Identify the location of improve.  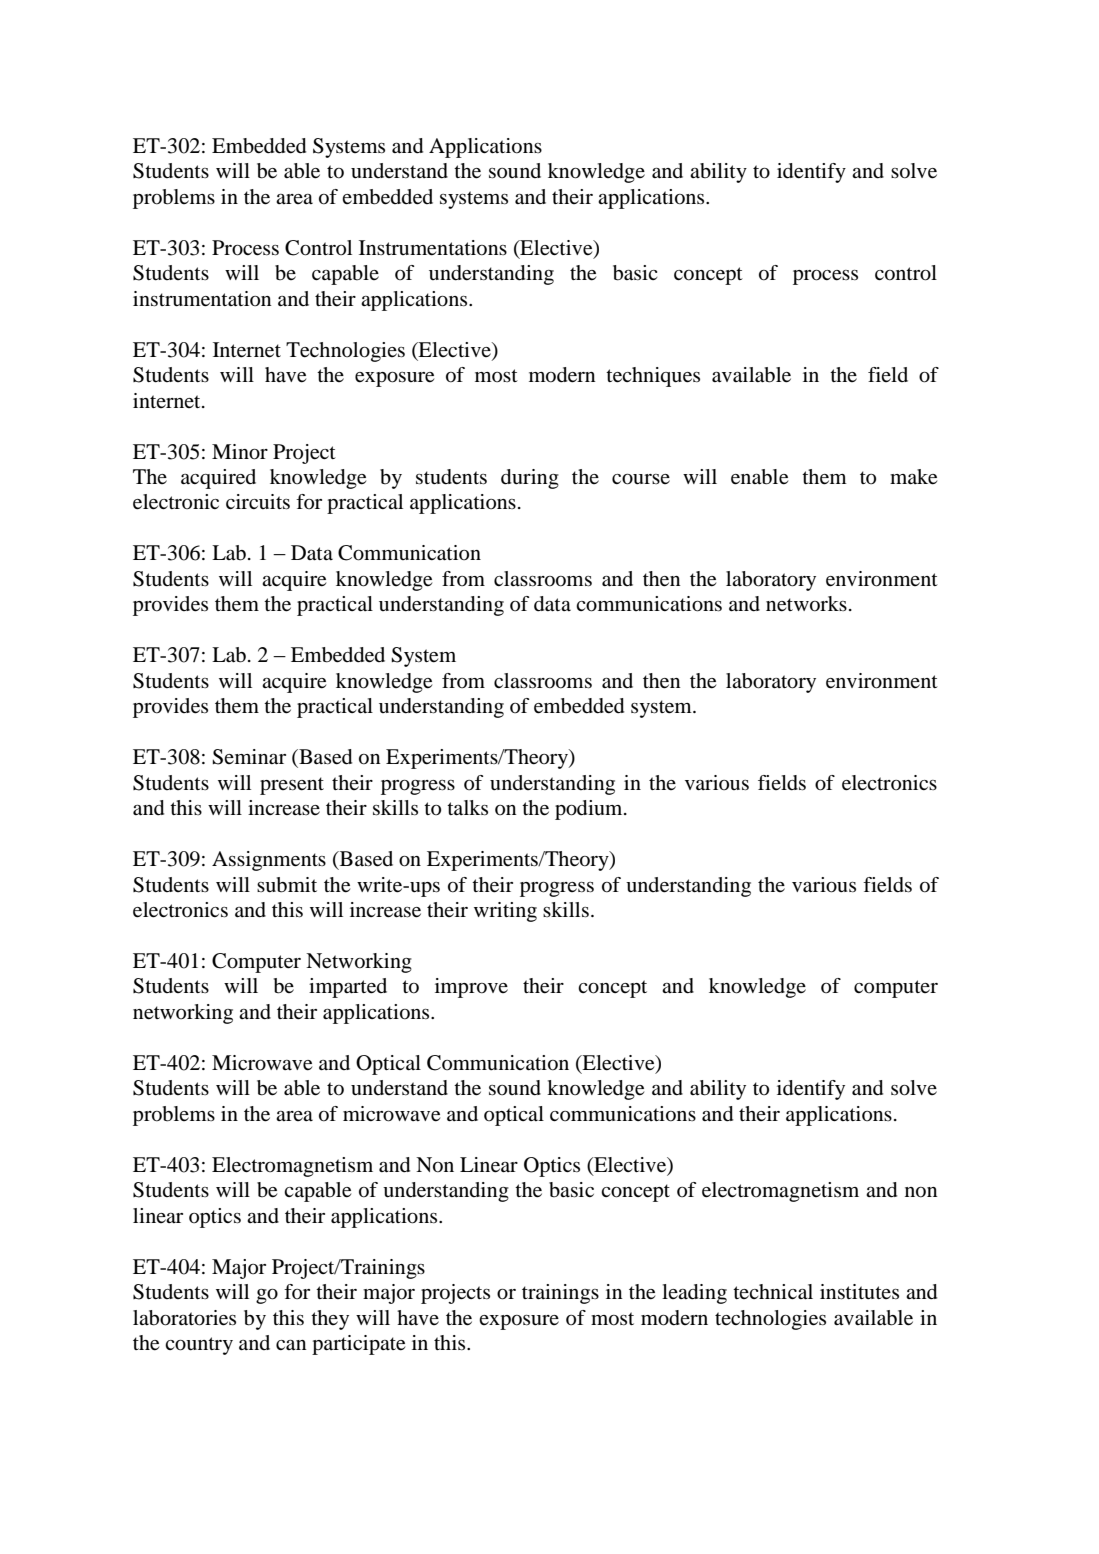
(471, 988).
